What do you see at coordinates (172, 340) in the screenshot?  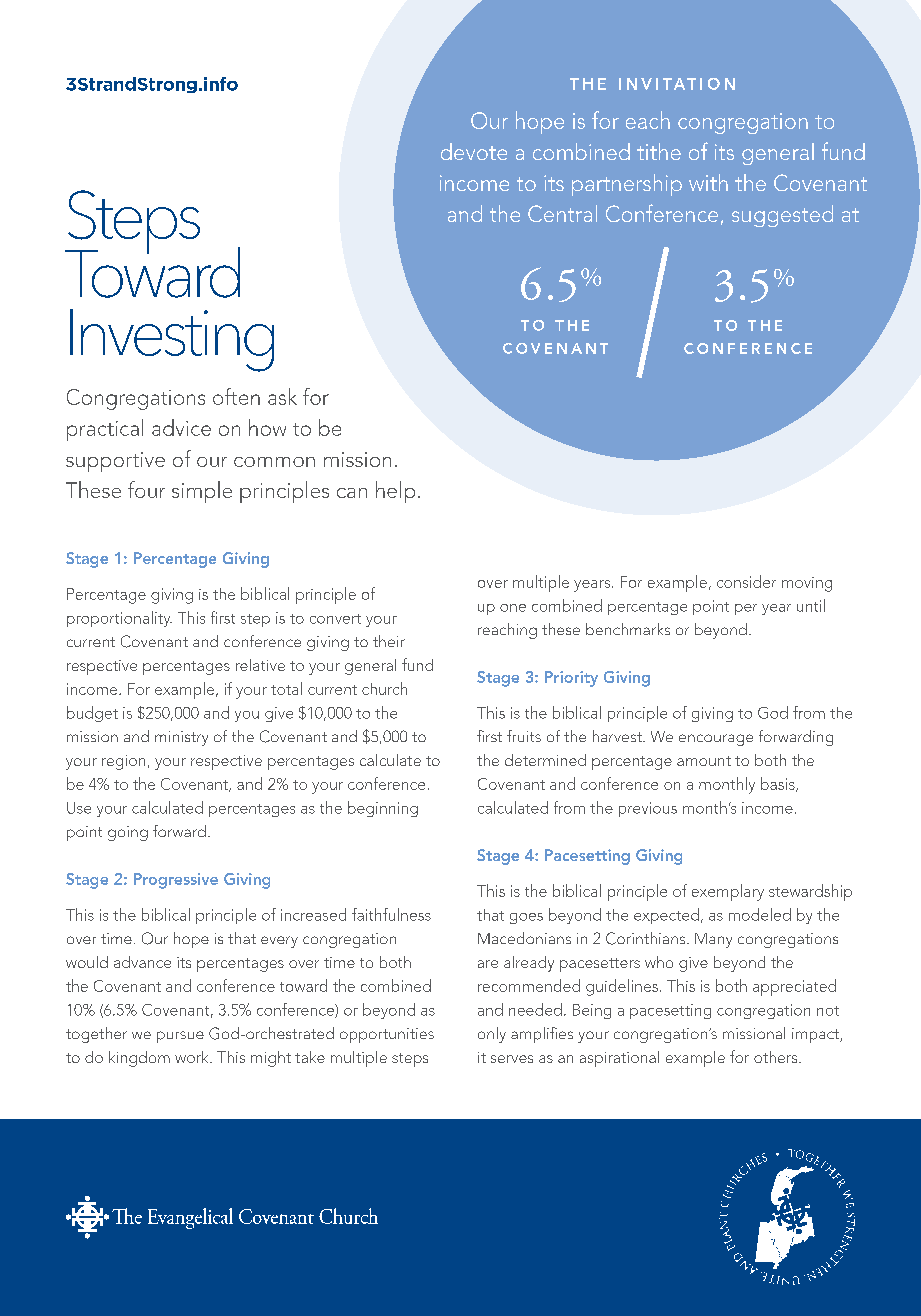 I see `Investing` at bounding box center [172, 340].
